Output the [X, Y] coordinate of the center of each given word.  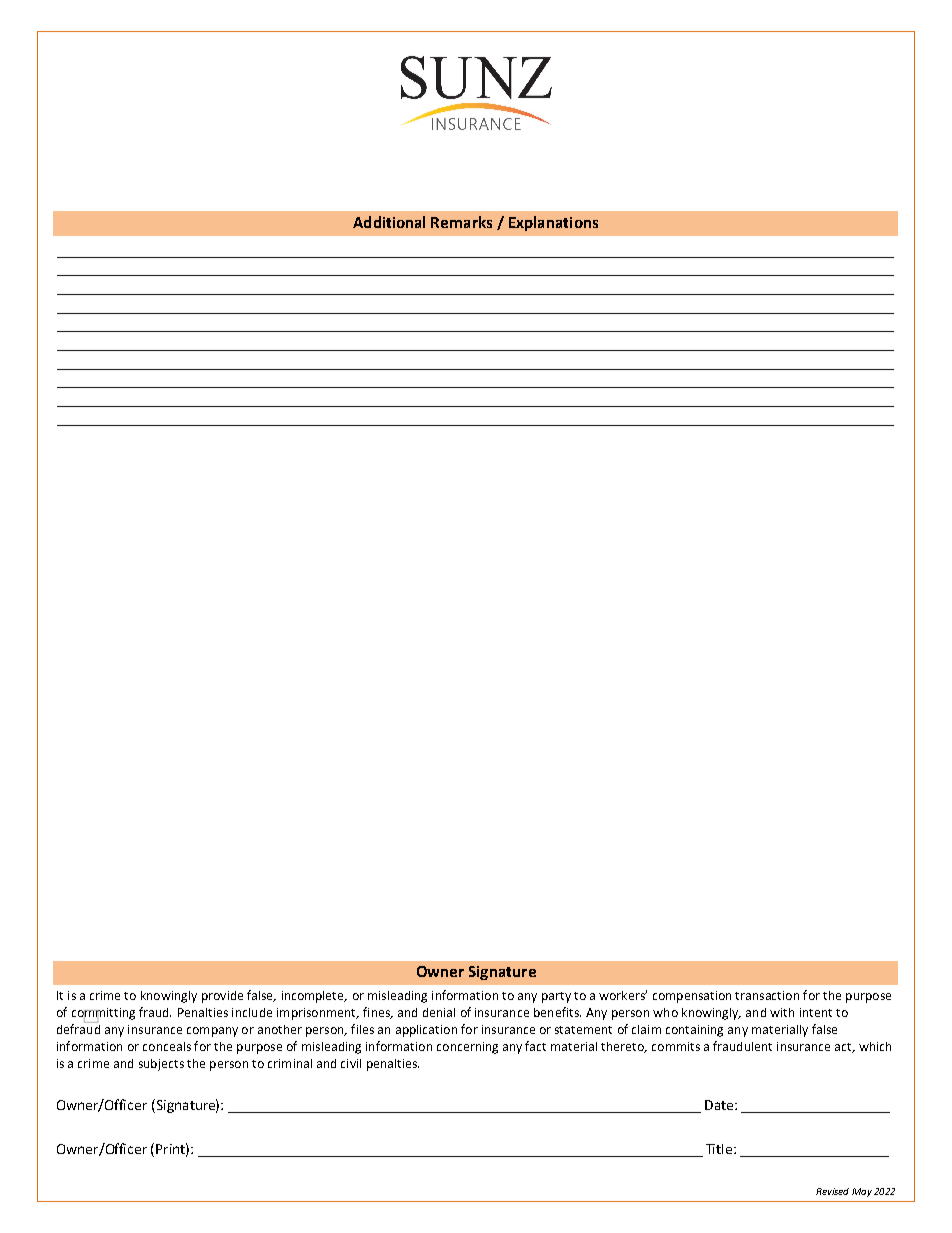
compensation [692, 997]
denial [439, 1012]
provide [222, 997]
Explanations [553, 223]
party [556, 997]
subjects [161, 1065]
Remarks [461, 222]
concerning [467, 1048]
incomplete [314, 997]
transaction [767, 995]
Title [720, 1149]
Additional [389, 222]
